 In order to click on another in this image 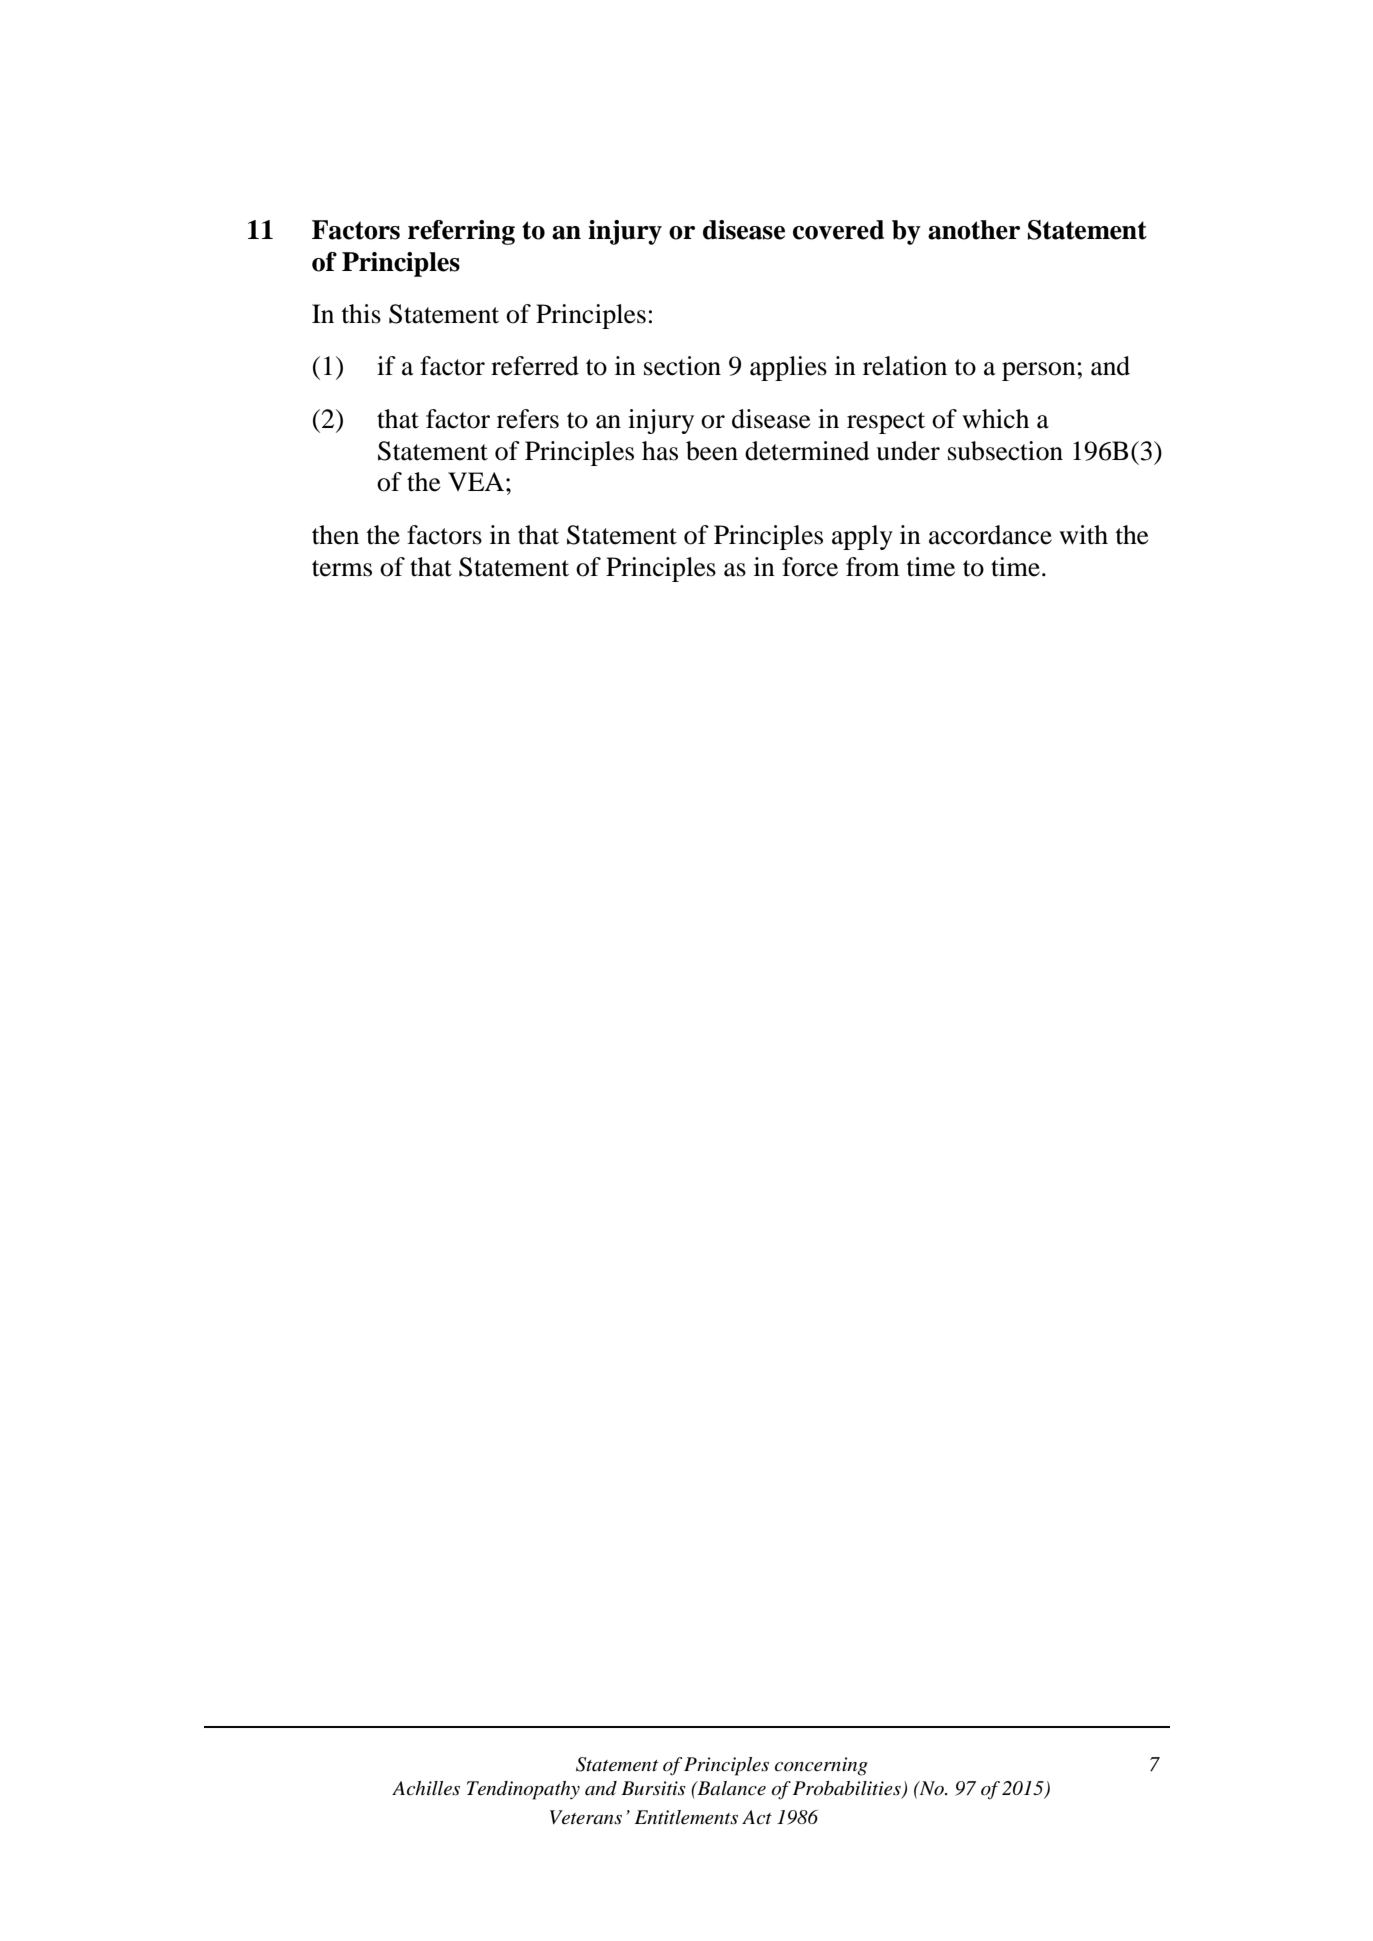, I will do `click(974, 230)`.
